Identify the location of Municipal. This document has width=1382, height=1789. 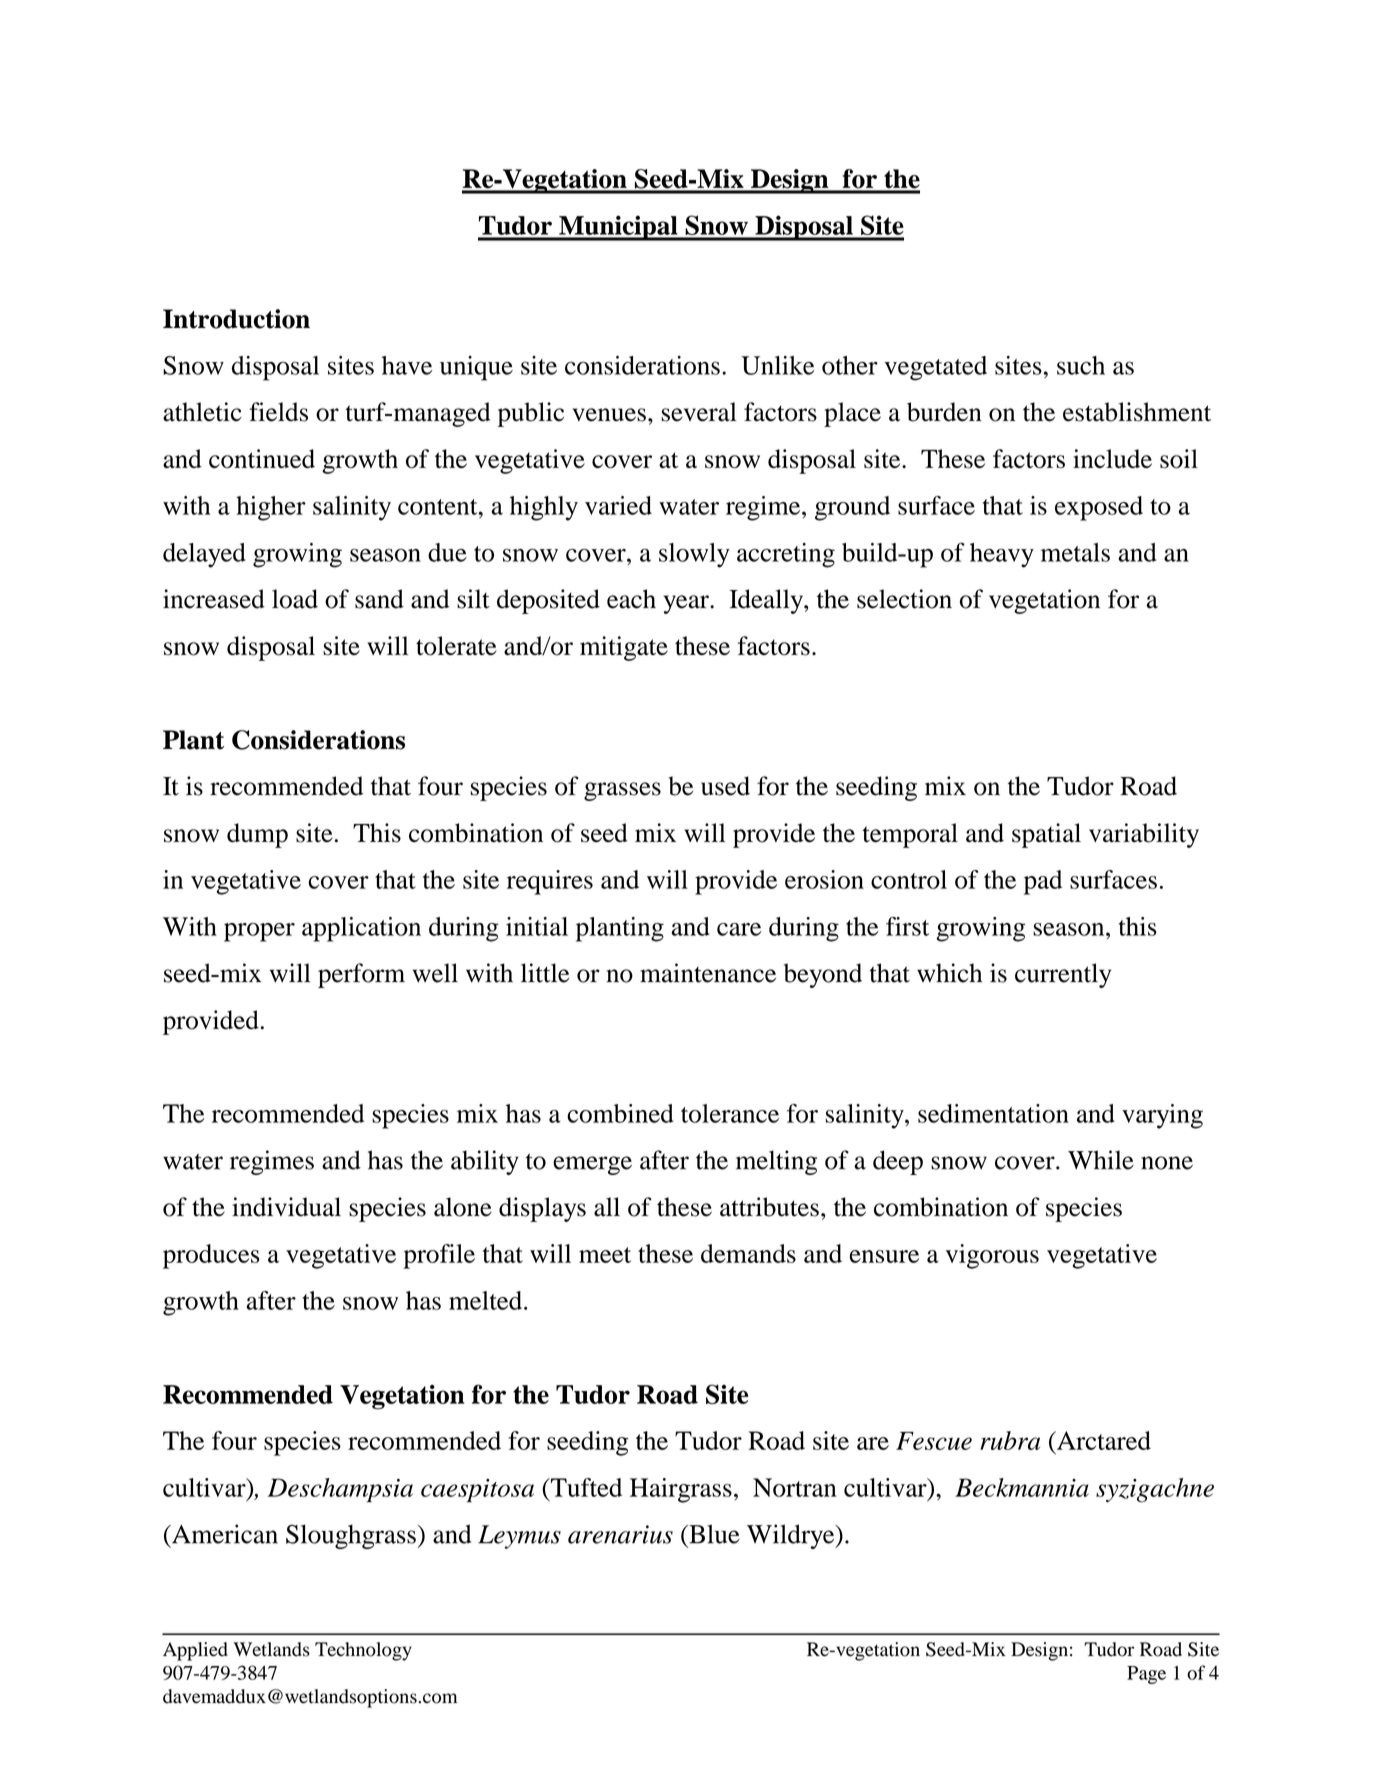
(618, 228).
